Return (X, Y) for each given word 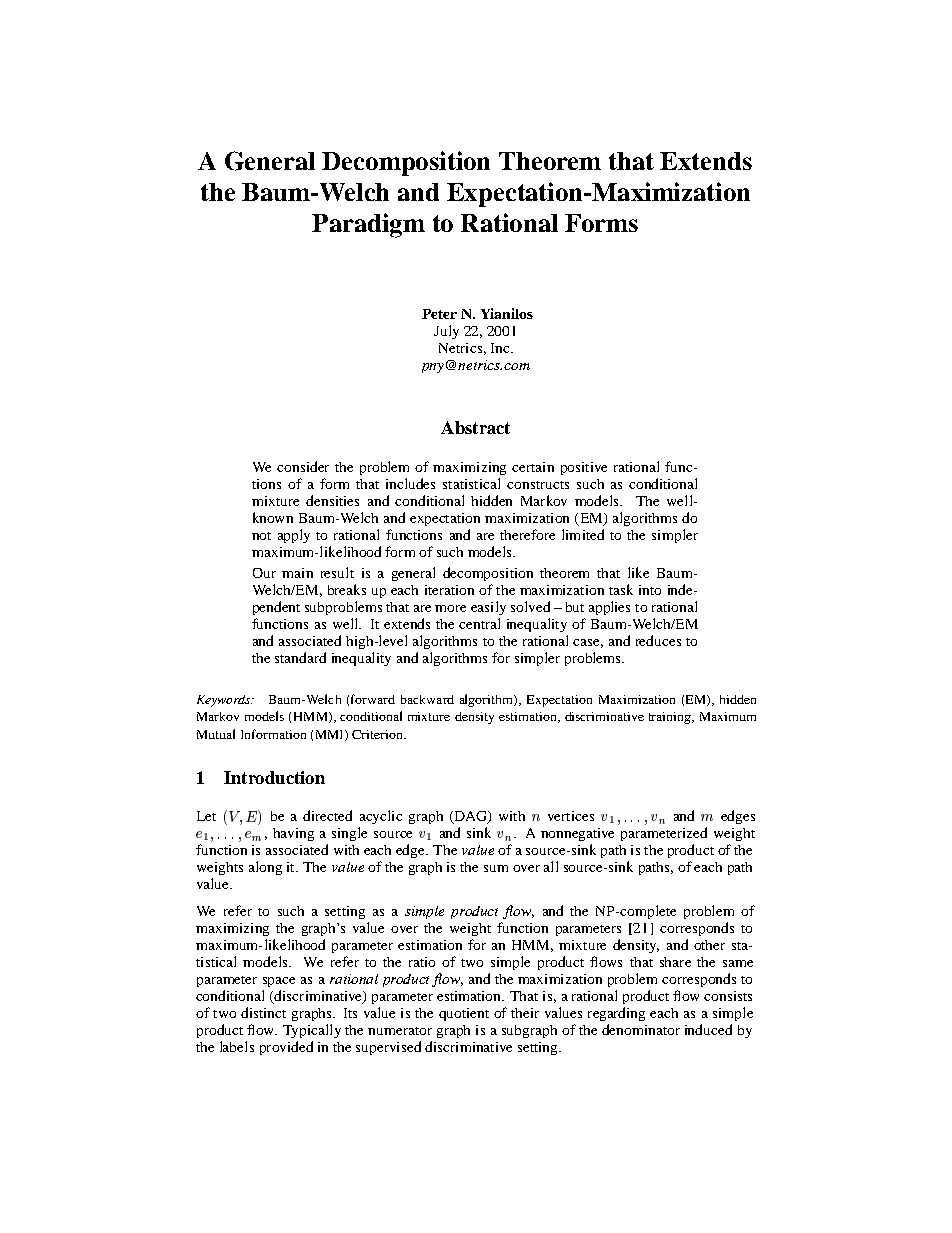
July (446, 332)
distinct (263, 1012)
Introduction (274, 777)
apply (294, 536)
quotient (464, 1014)
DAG (470, 817)
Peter (439, 314)
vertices (571, 816)
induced (708, 1029)
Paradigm (368, 225)
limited (583, 534)
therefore (527, 534)
